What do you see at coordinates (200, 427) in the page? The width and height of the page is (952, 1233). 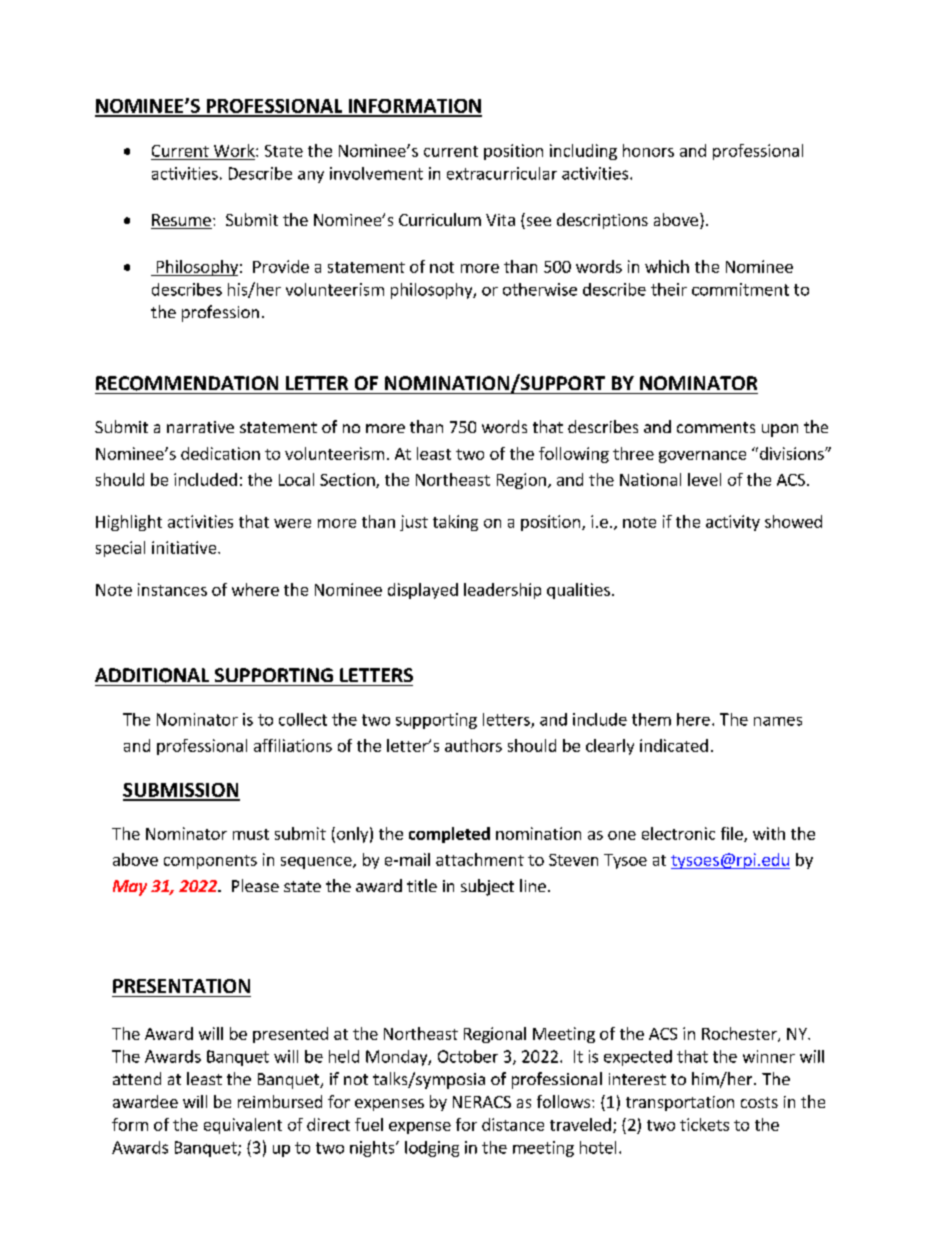 I see `narrative` at bounding box center [200, 427].
